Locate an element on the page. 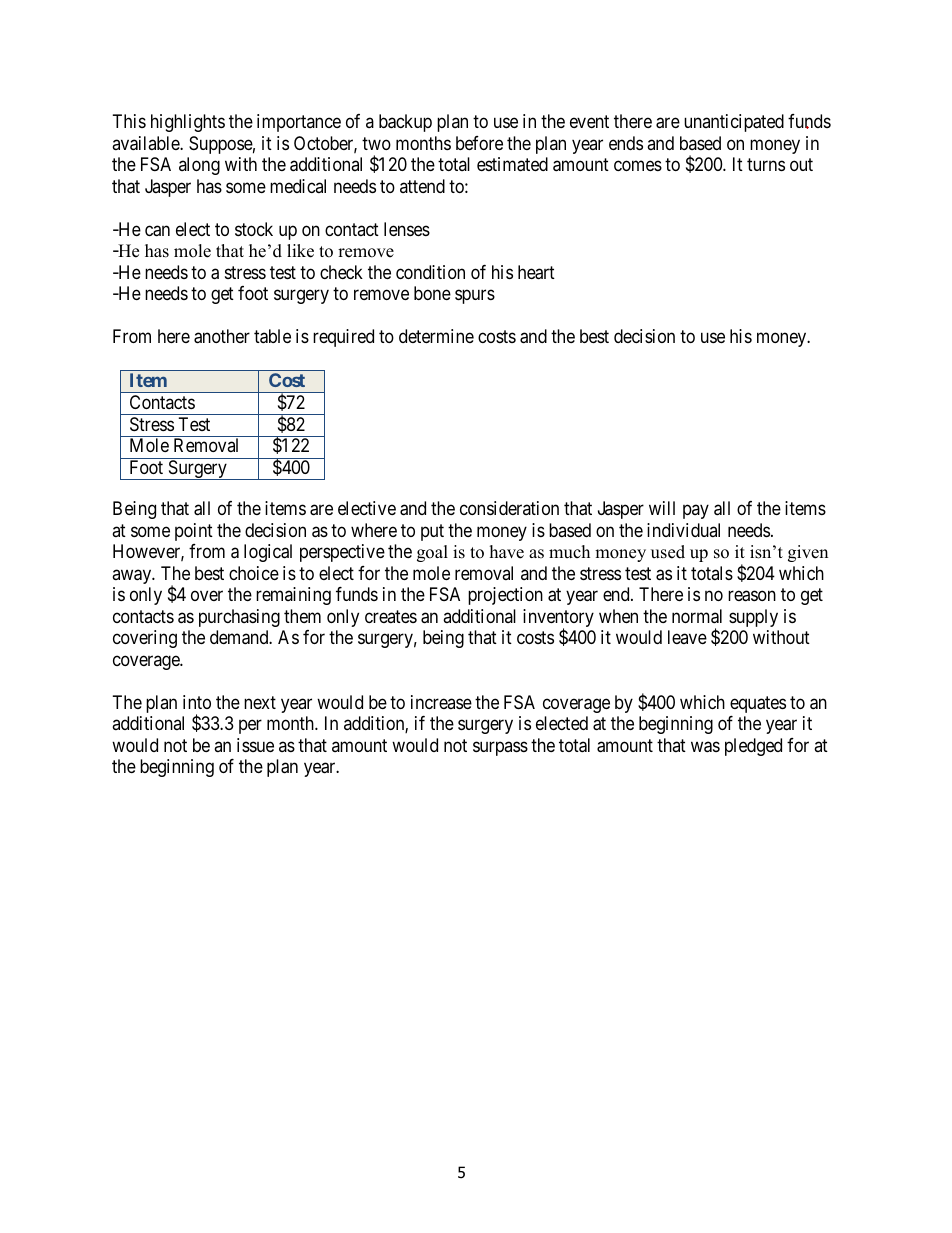 This document has height=1233, width=952. choice is located at coordinates (254, 573).
